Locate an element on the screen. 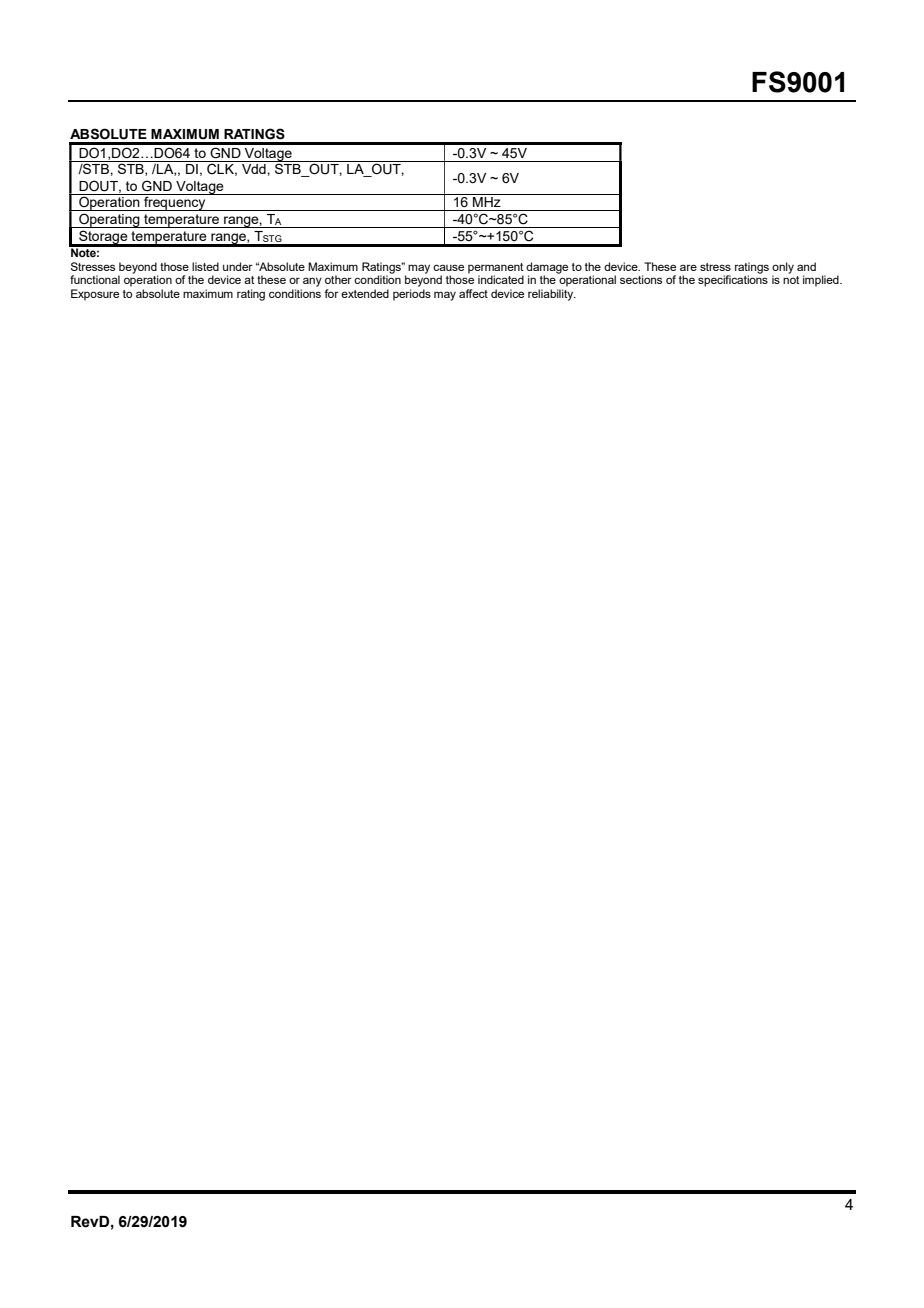  listed is located at coordinates (205, 266).
